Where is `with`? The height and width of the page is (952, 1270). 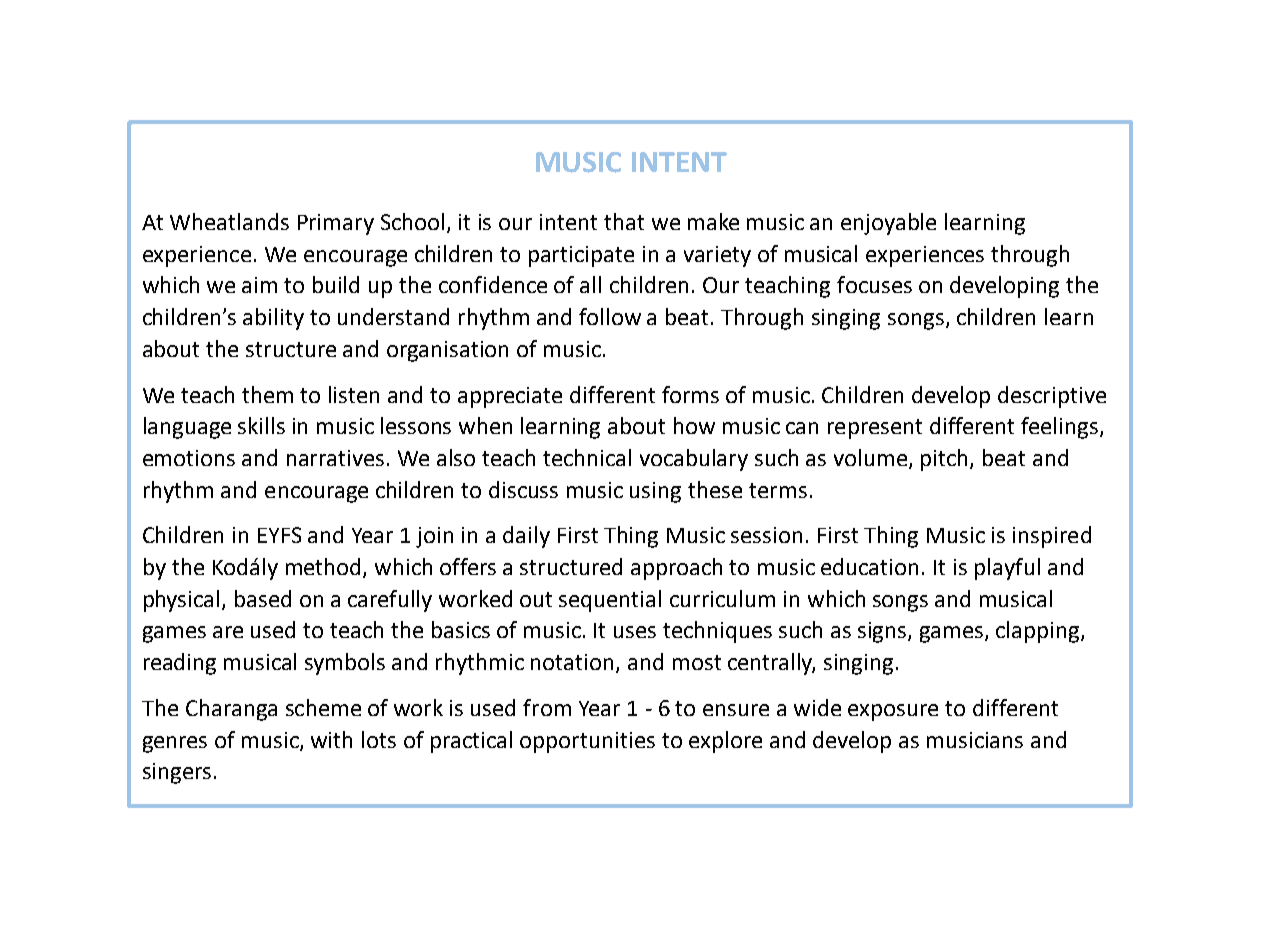 with is located at coordinates (331, 739).
